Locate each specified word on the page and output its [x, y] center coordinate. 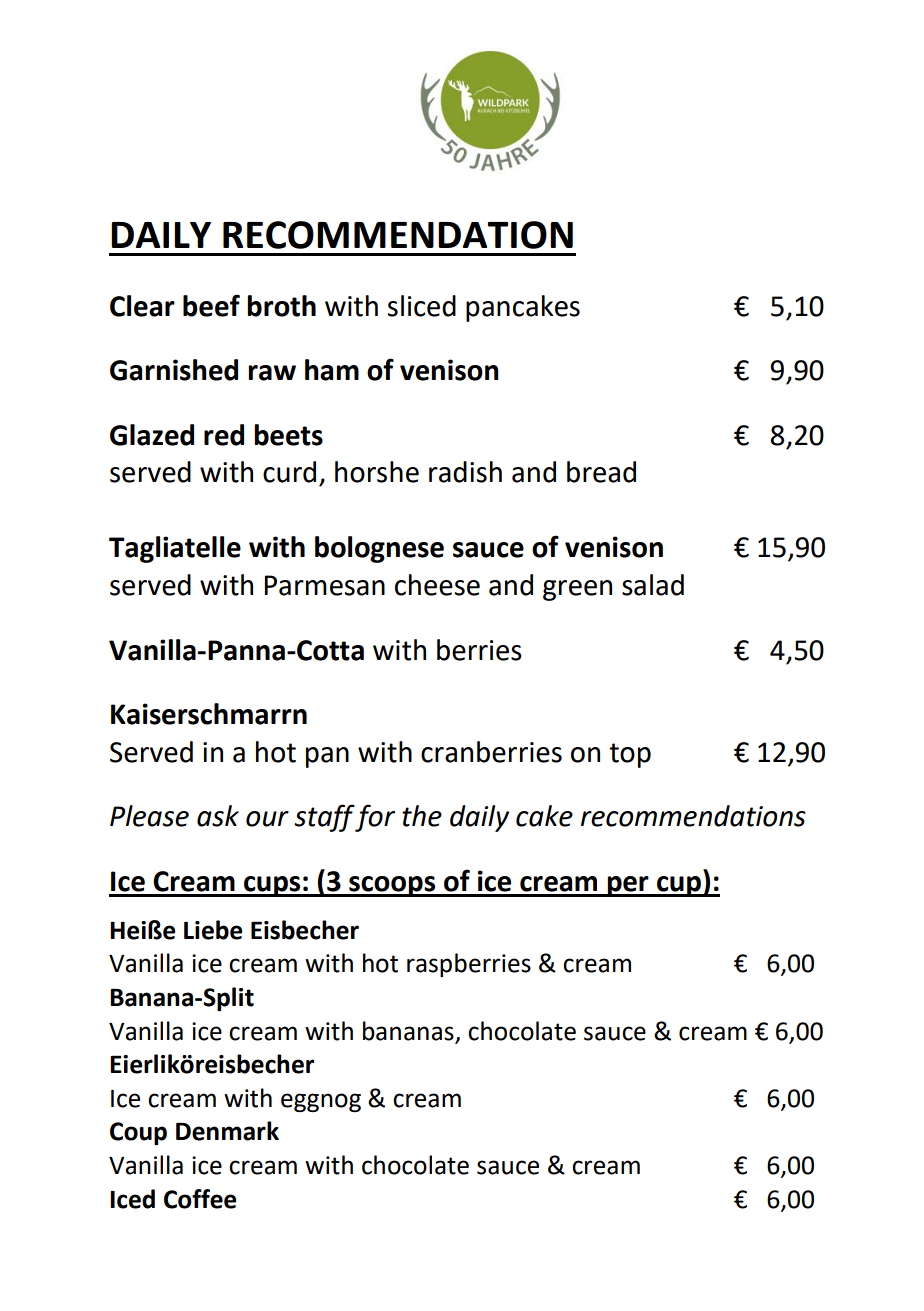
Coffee [200, 1199]
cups [272, 886]
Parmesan [325, 585]
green [577, 590]
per [628, 886]
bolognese [379, 549]
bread [601, 472]
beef [211, 305]
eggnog [321, 1102]
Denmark [227, 1131]
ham [332, 370]
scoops [392, 886]
